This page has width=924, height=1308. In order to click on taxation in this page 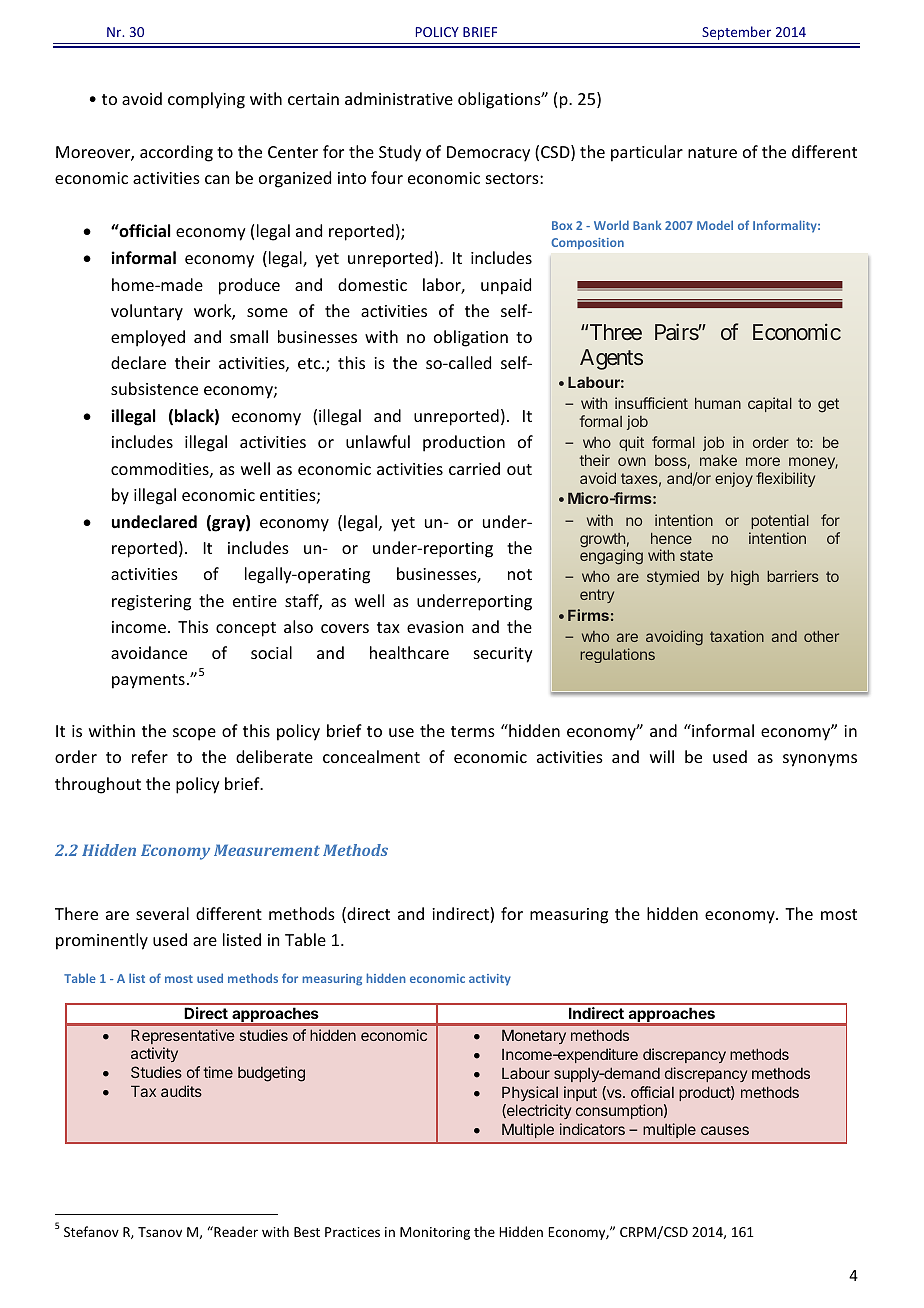, I will do `click(737, 636)`.
